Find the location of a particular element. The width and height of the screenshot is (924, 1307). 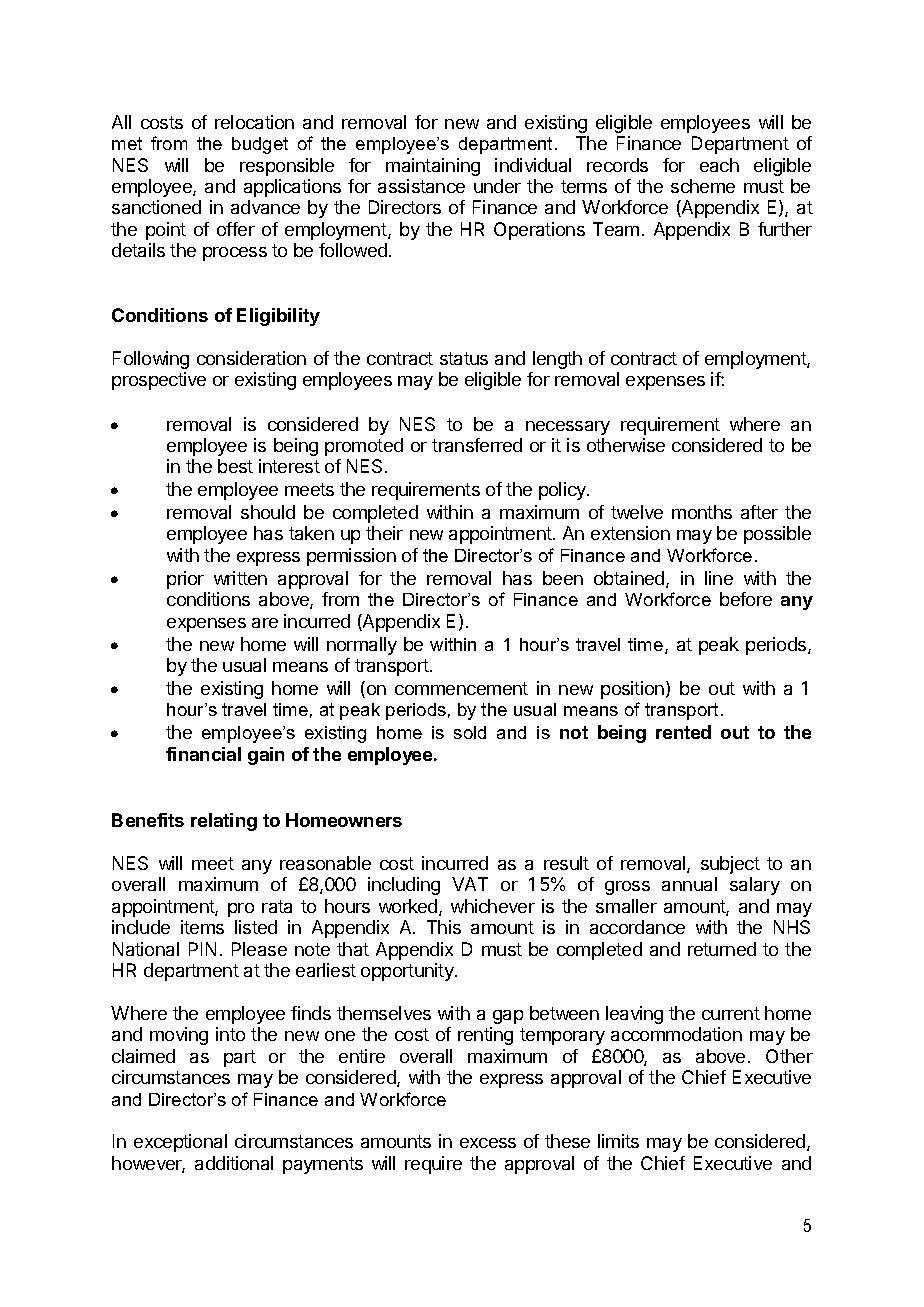

commencement is located at coordinates (461, 688).
